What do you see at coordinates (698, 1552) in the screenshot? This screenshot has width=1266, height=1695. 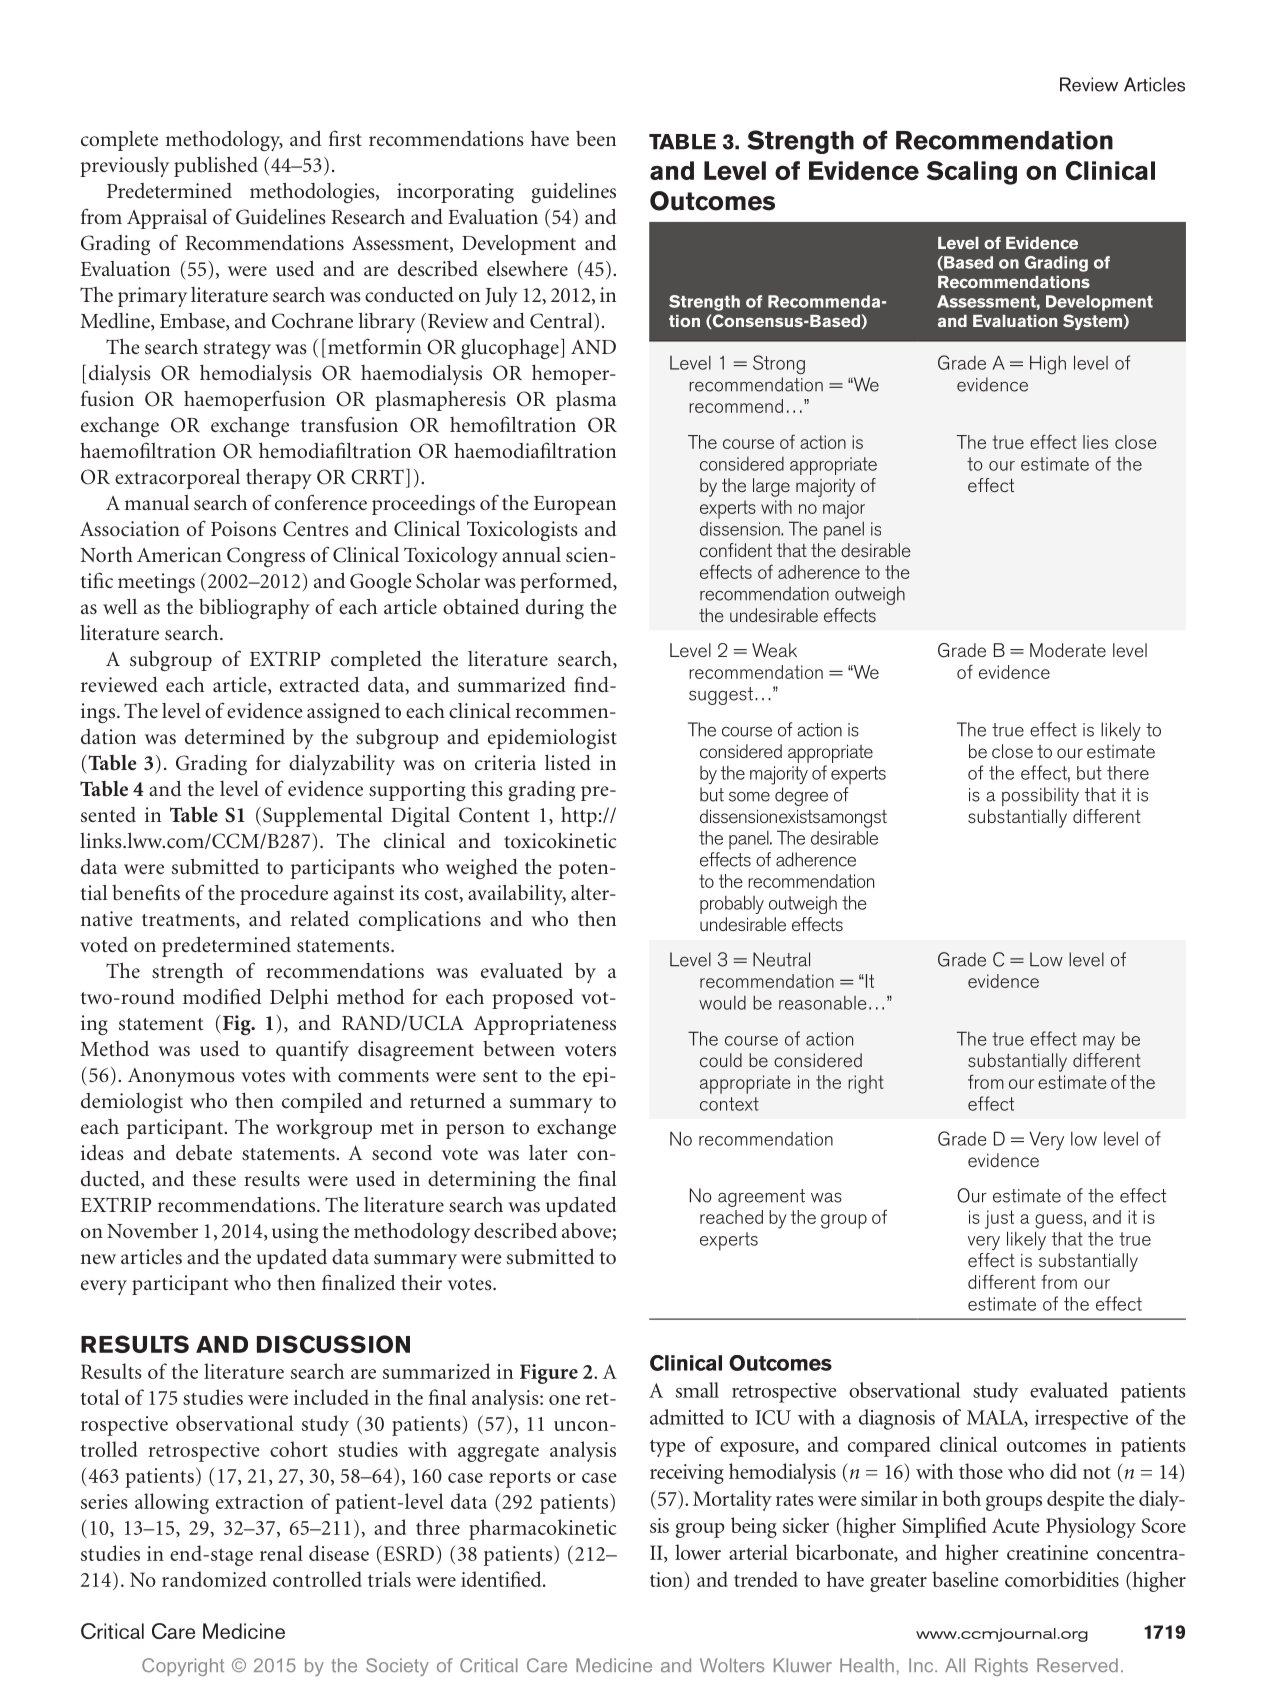 I see `lower` at bounding box center [698, 1552].
